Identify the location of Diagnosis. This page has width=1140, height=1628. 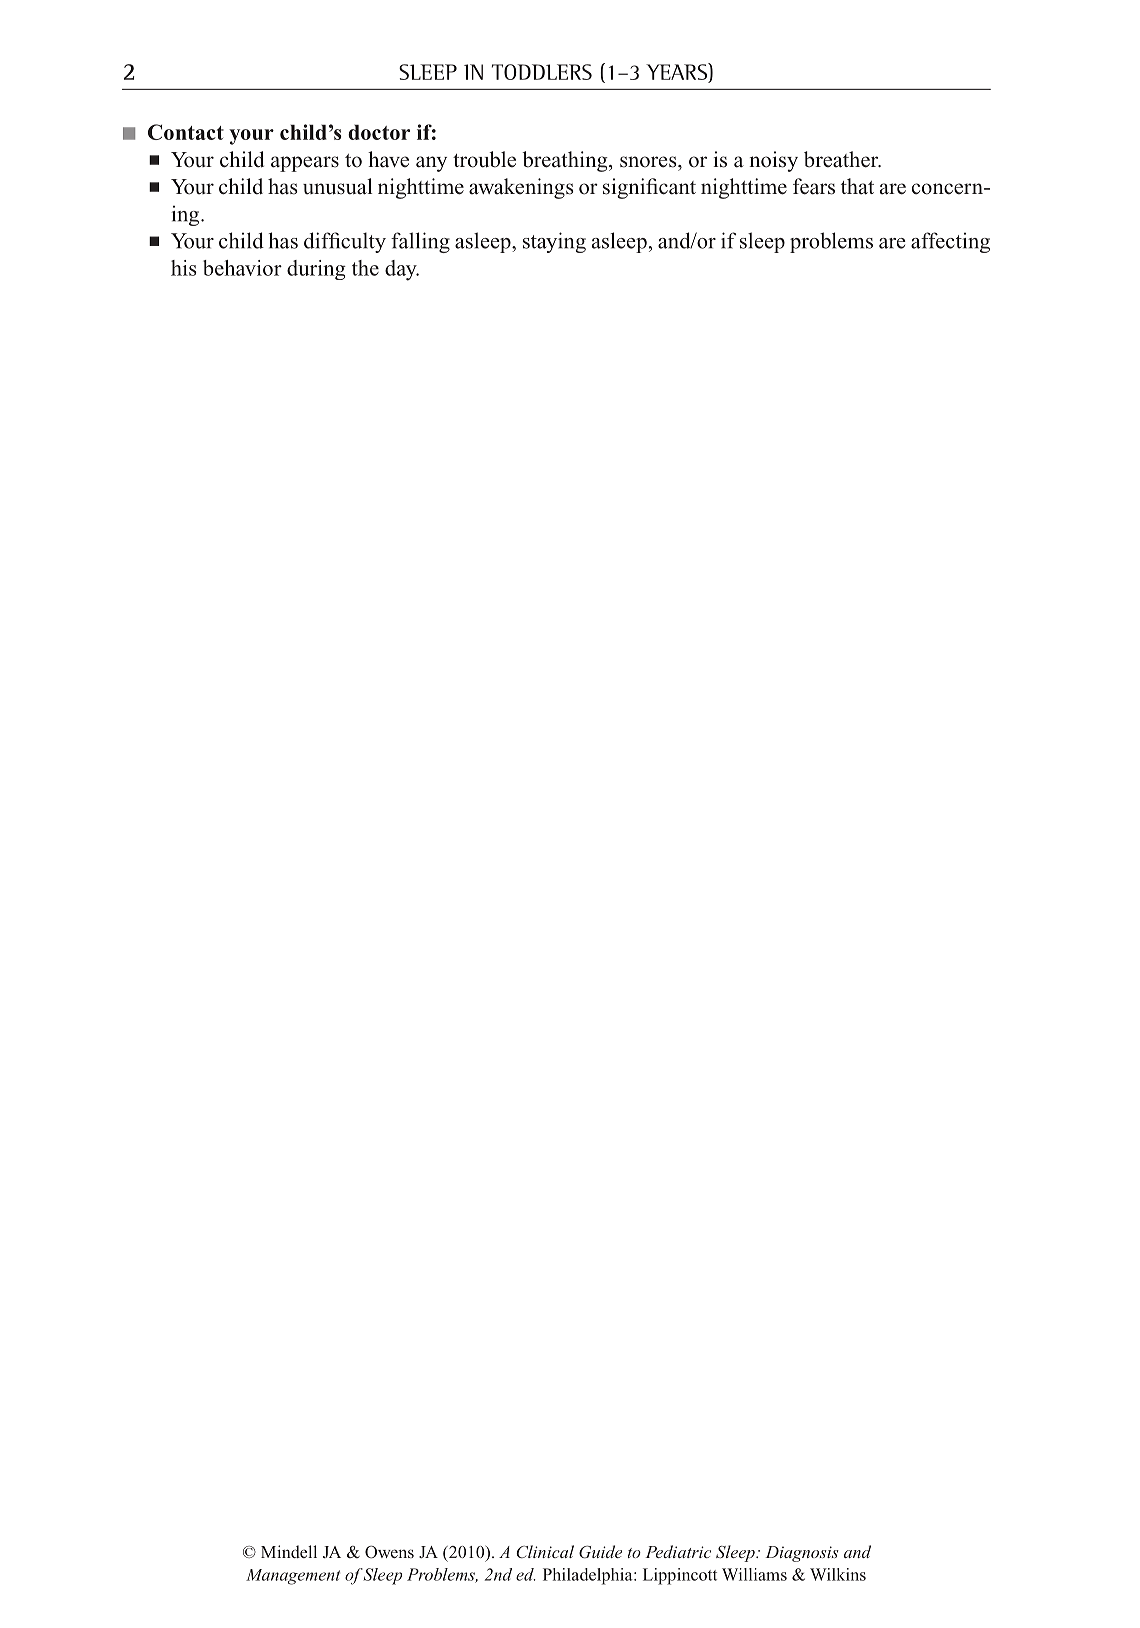
(802, 1554).
